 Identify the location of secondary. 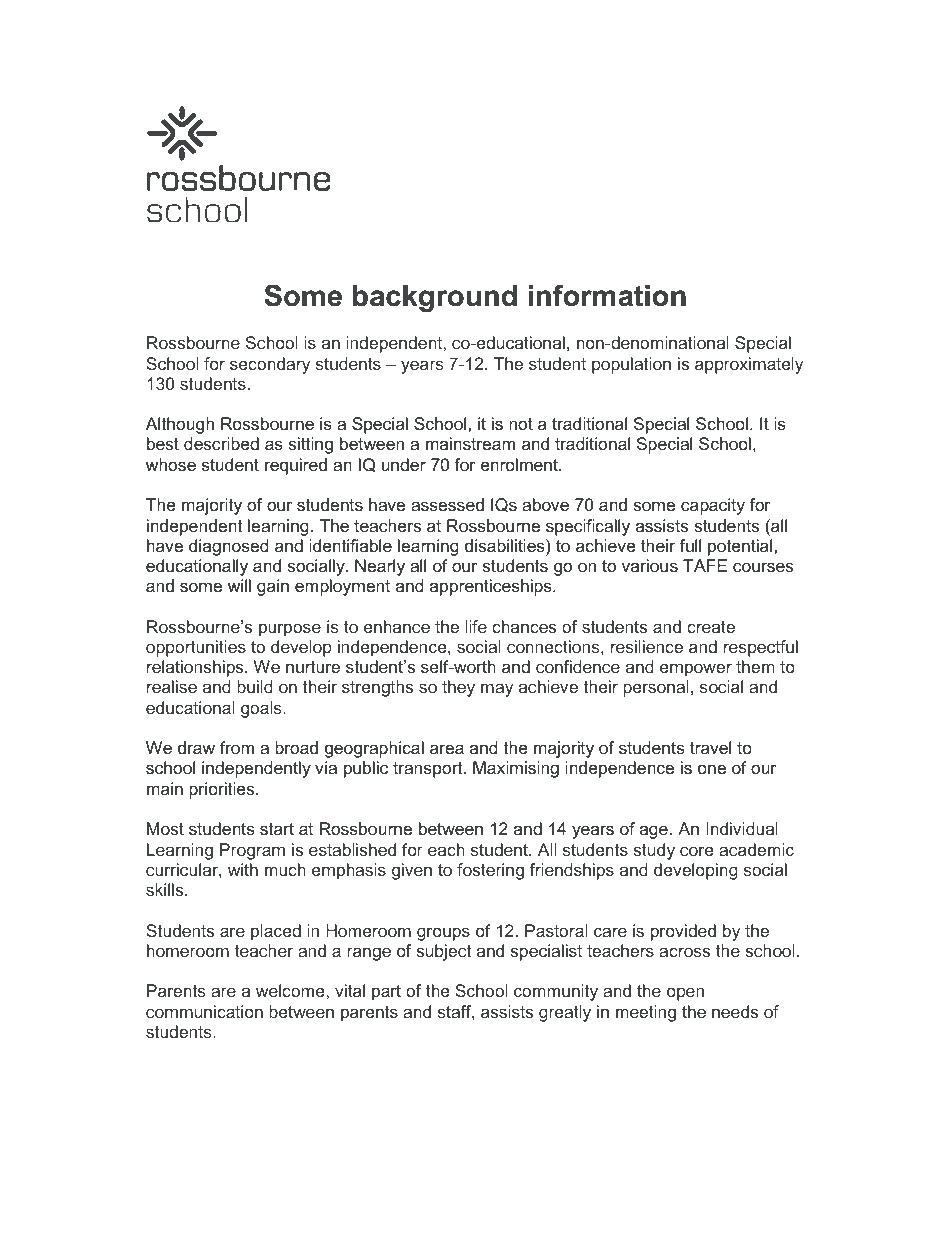
(270, 365).
